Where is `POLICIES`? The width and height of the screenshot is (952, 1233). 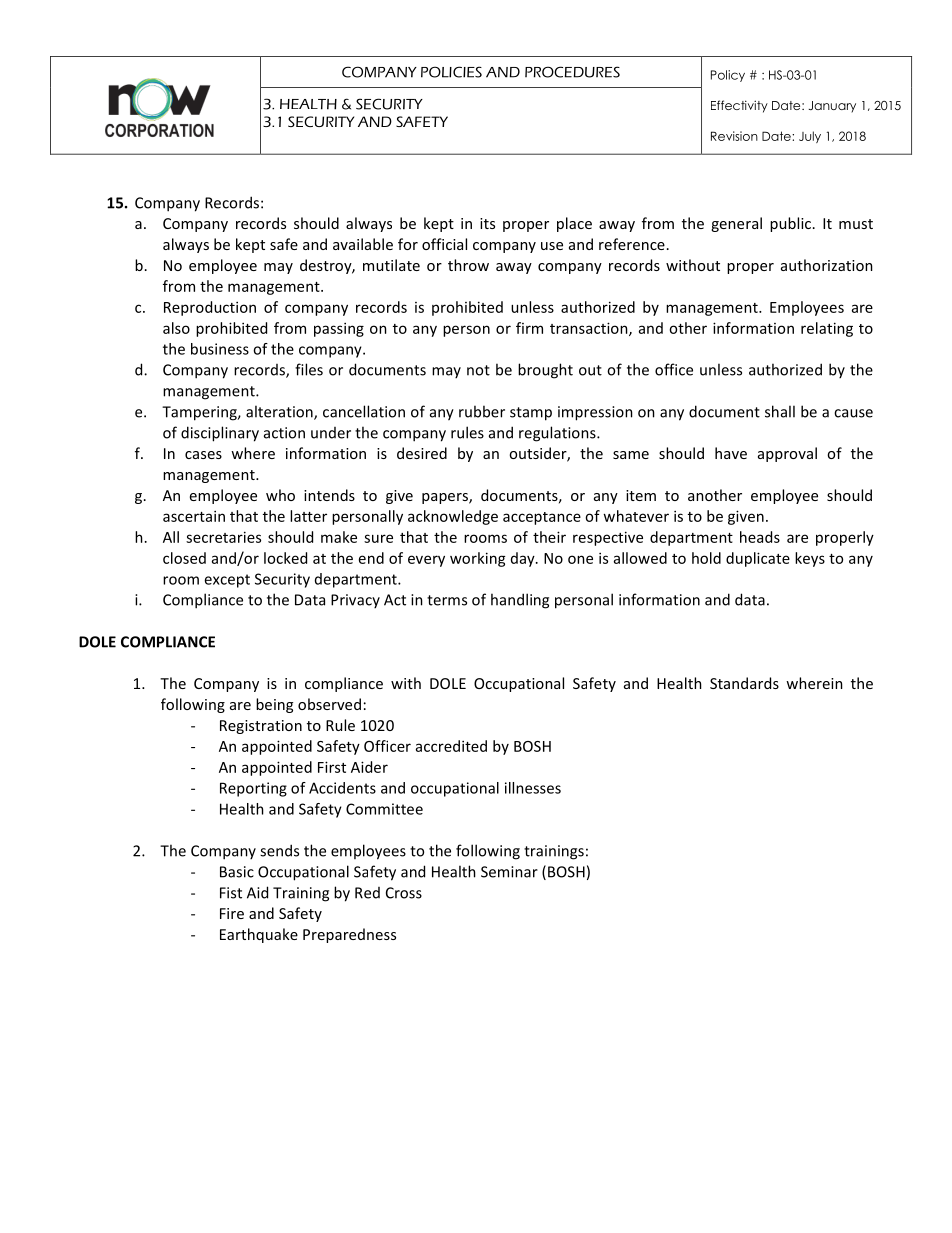 POLICIES is located at coordinates (451, 72).
